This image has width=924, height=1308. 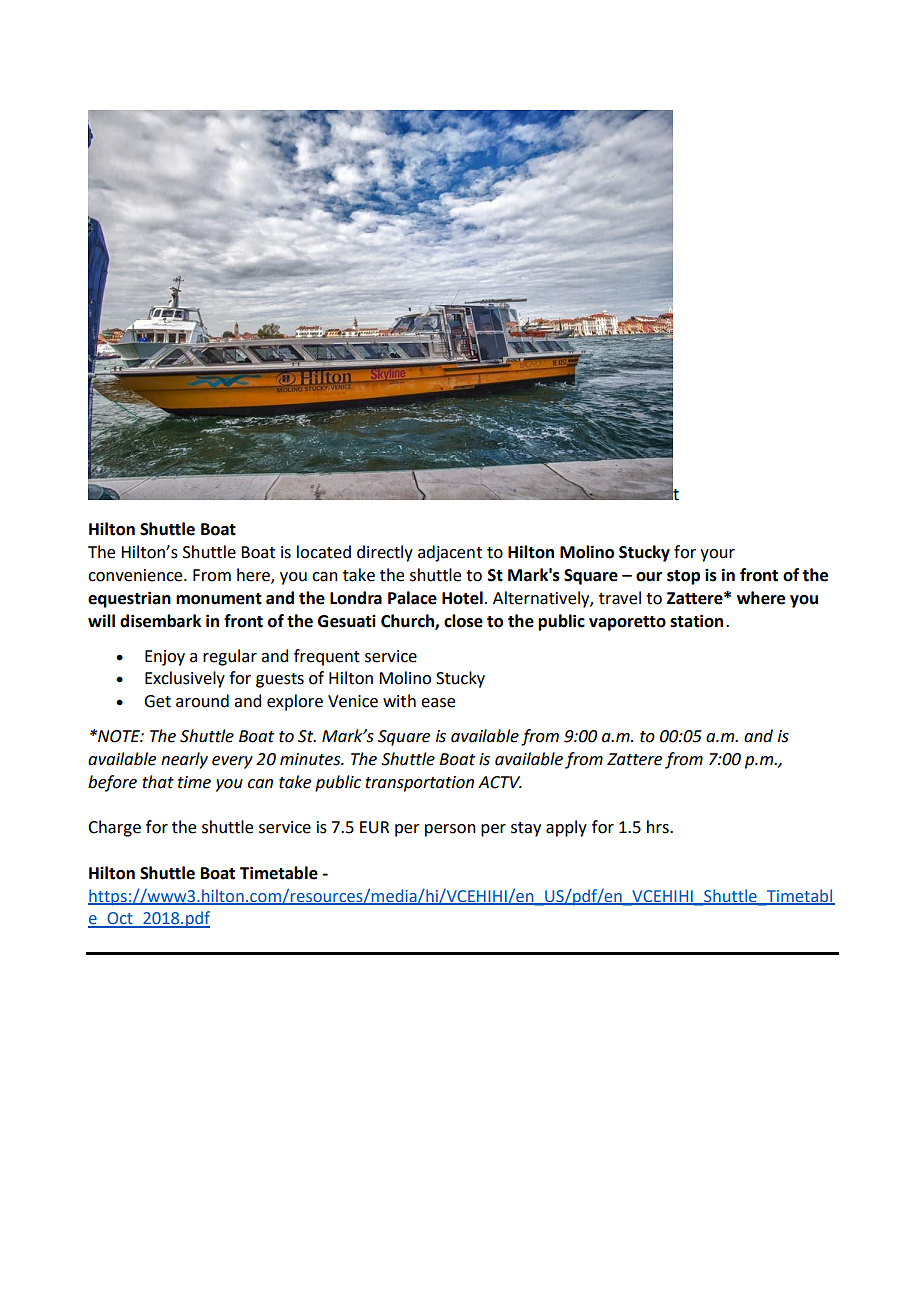 I want to click on ease, so click(x=438, y=703).
